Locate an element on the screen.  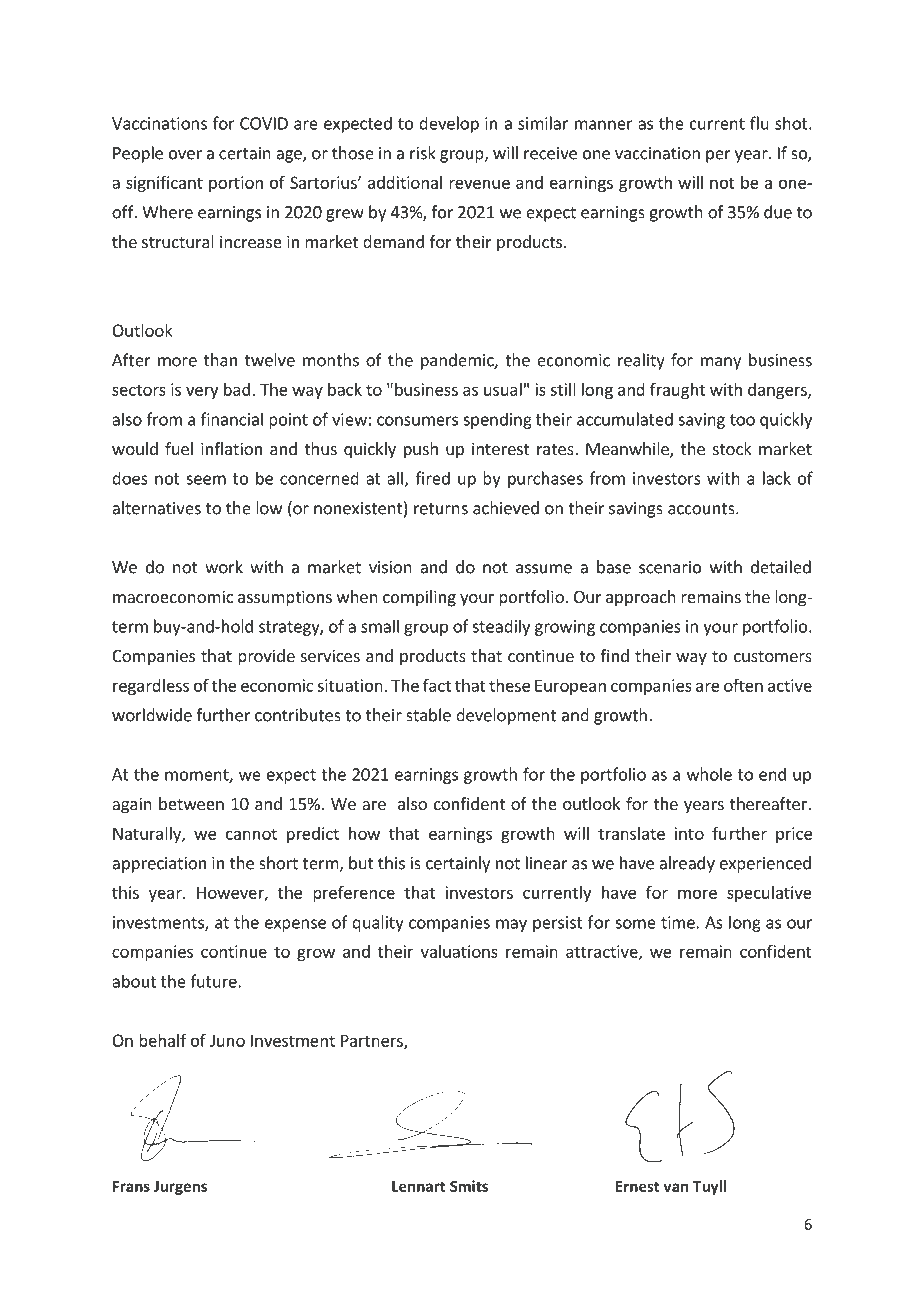
appreciation is located at coordinates (159, 865).
